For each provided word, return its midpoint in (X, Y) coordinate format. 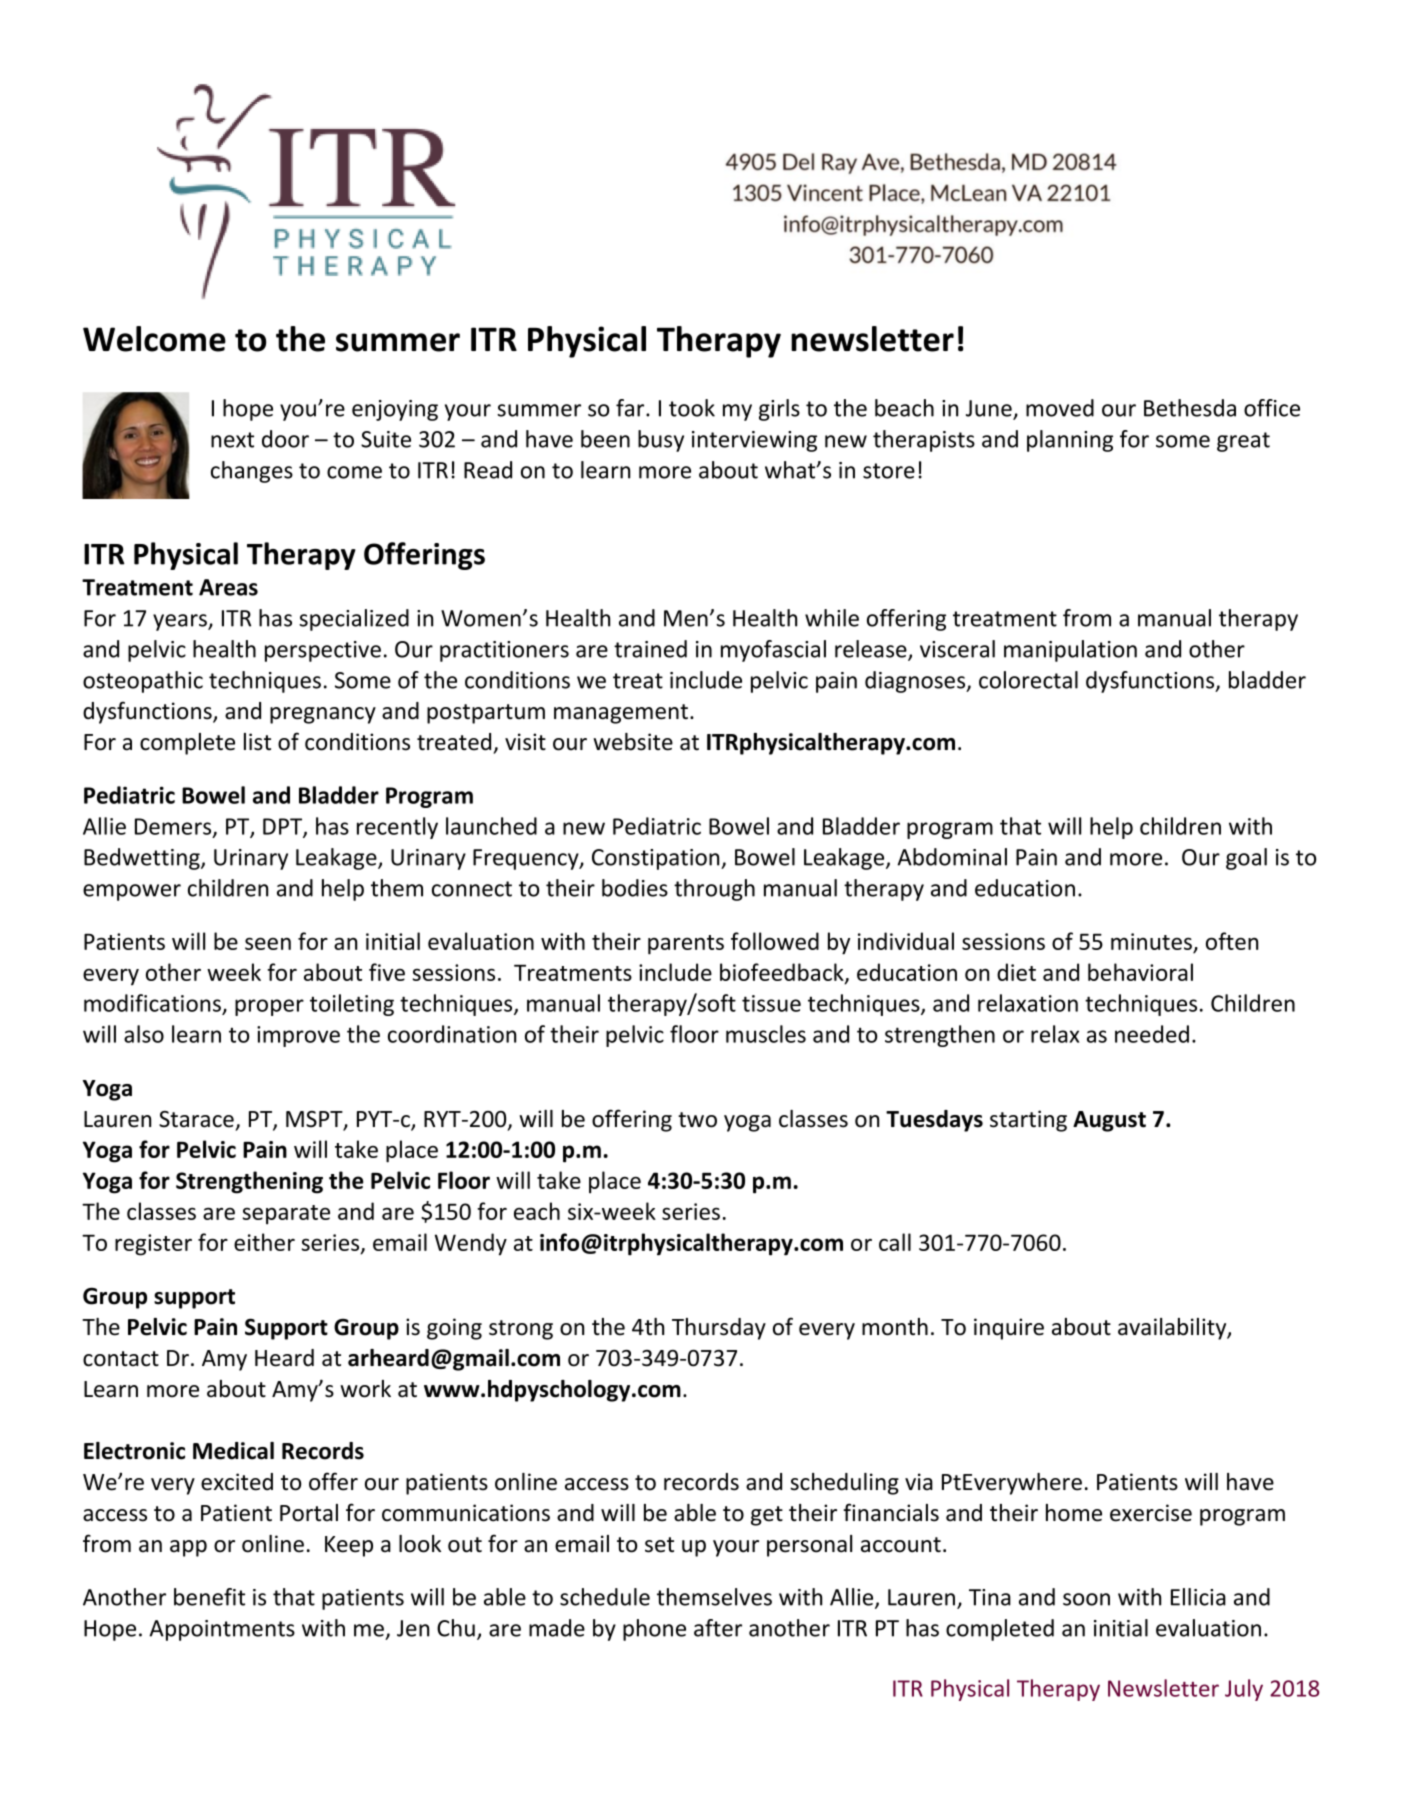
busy (661, 441)
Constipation (657, 859)
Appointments (222, 1630)
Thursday (719, 1329)
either (264, 1242)
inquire (1009, 1329)
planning (1070, 441)
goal (1246, 859)
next (232, 440)
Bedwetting (143, 859)
